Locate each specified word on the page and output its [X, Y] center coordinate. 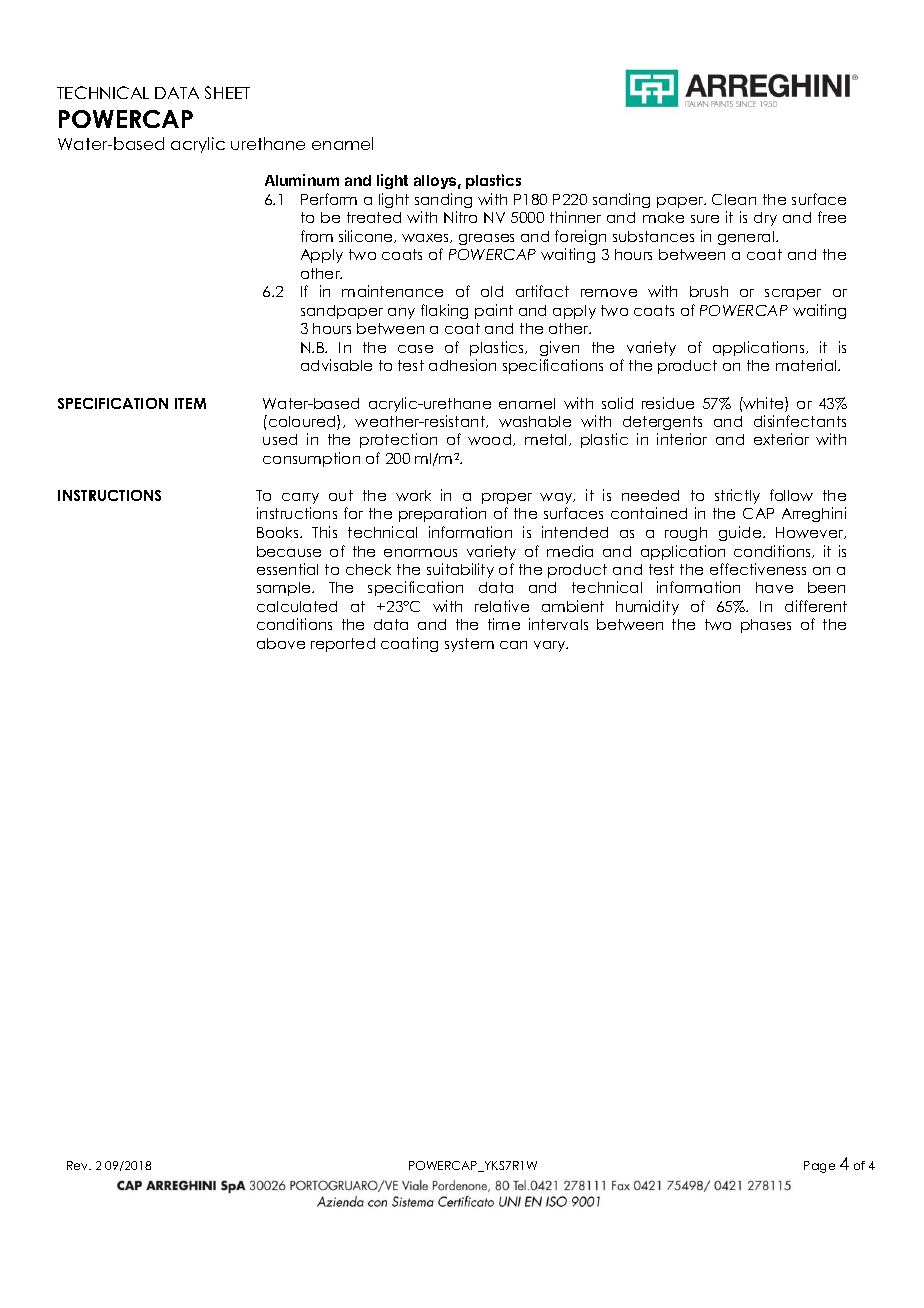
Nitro [460, 217]
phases [766, 626]
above [281, 643]
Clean [734, 199]
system [469, 645]
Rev [79, 1165]
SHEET [227, 92]
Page [819, 1167]
